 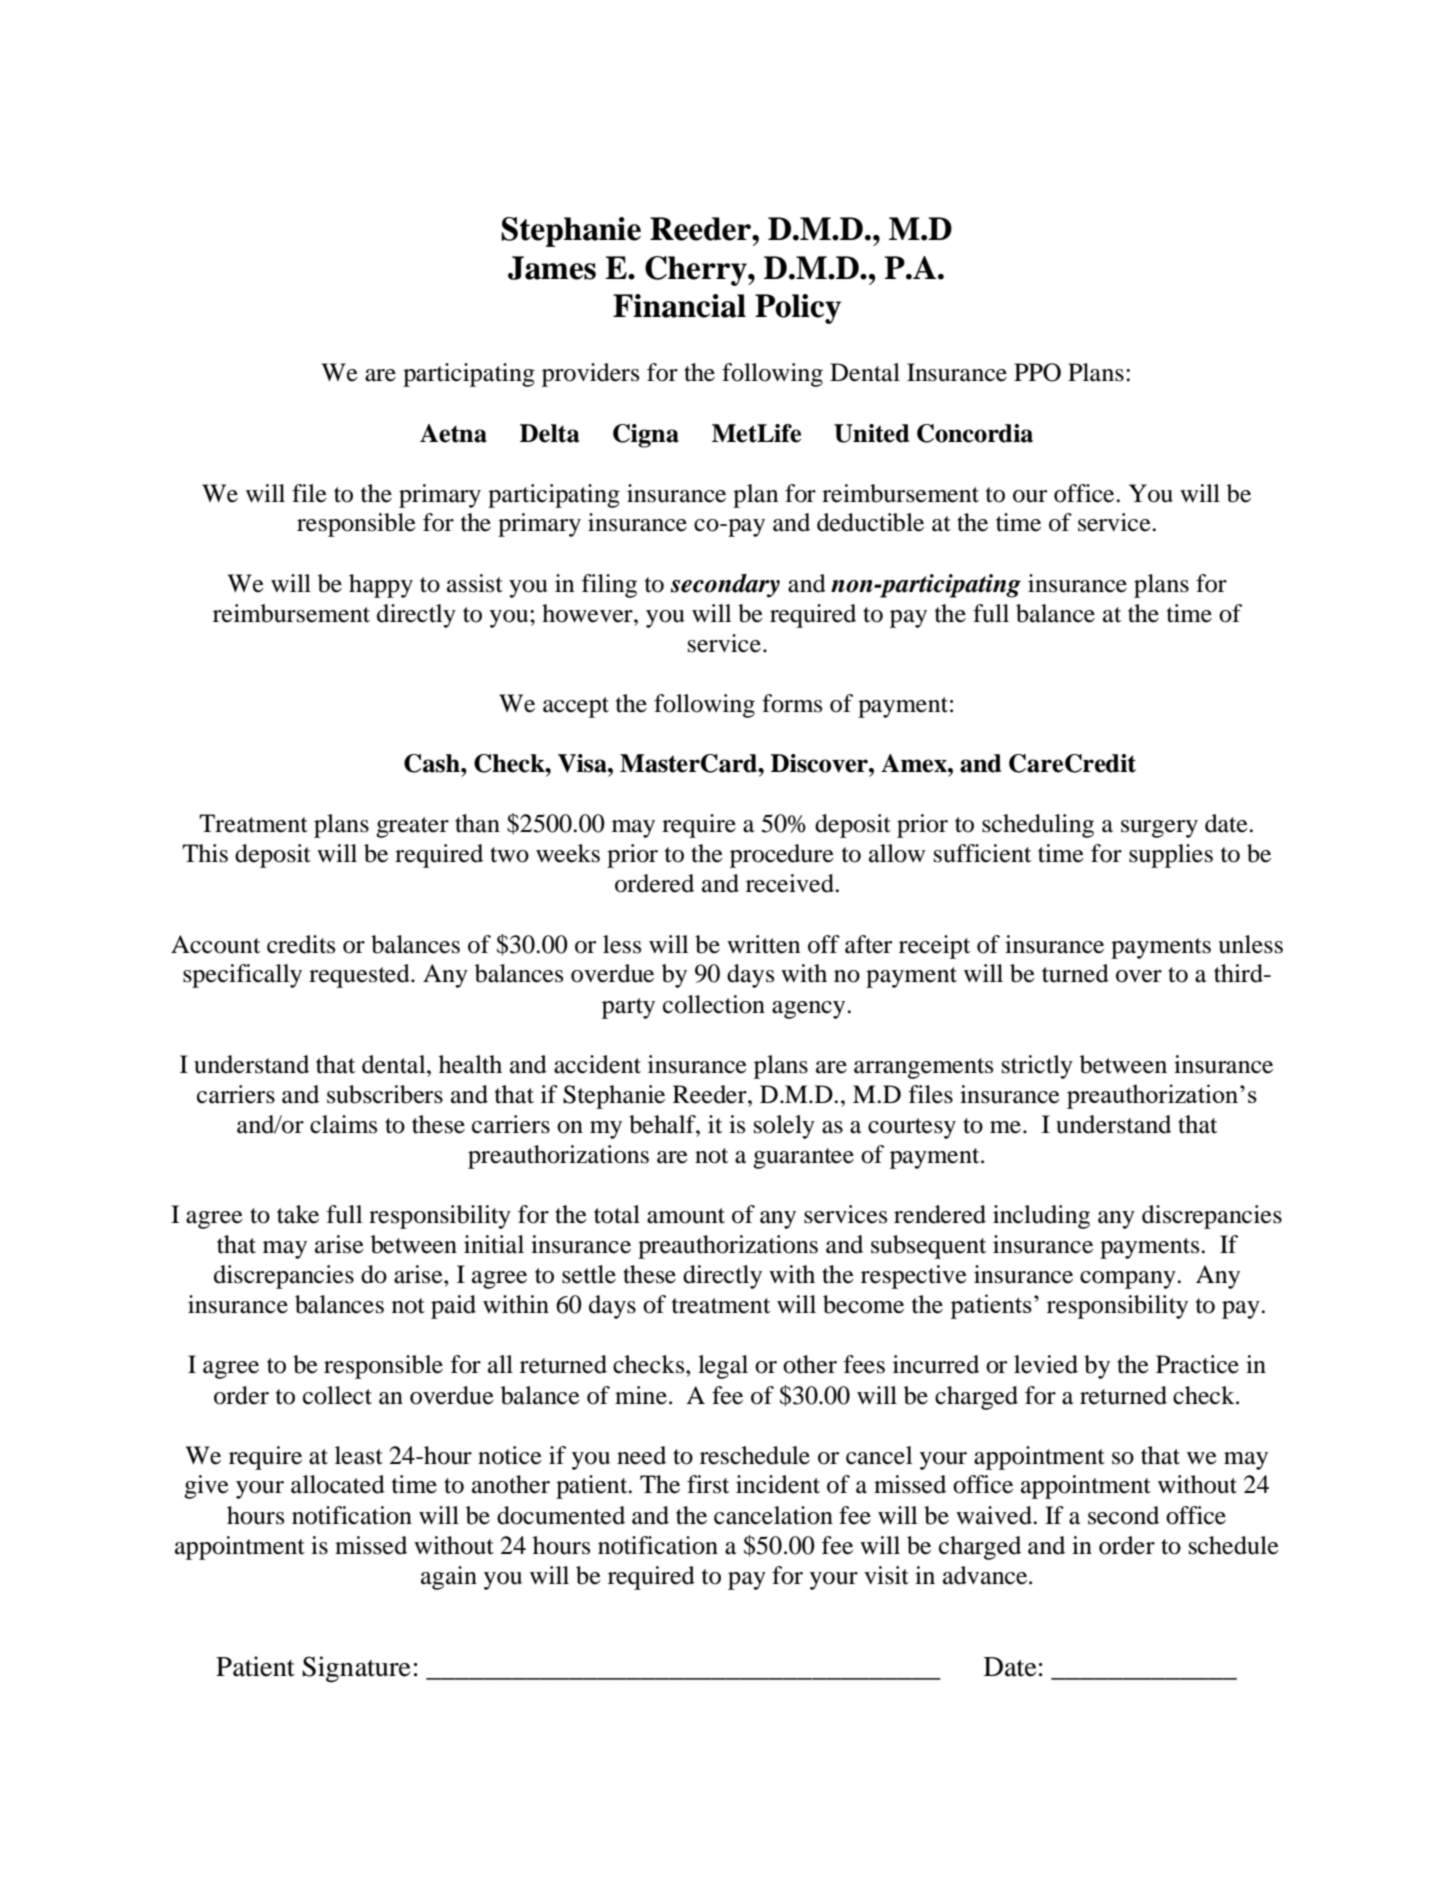 What do you see at coordinates (886, 1575) in the document?
I see `visit` at bounding box center [886, 1575].
